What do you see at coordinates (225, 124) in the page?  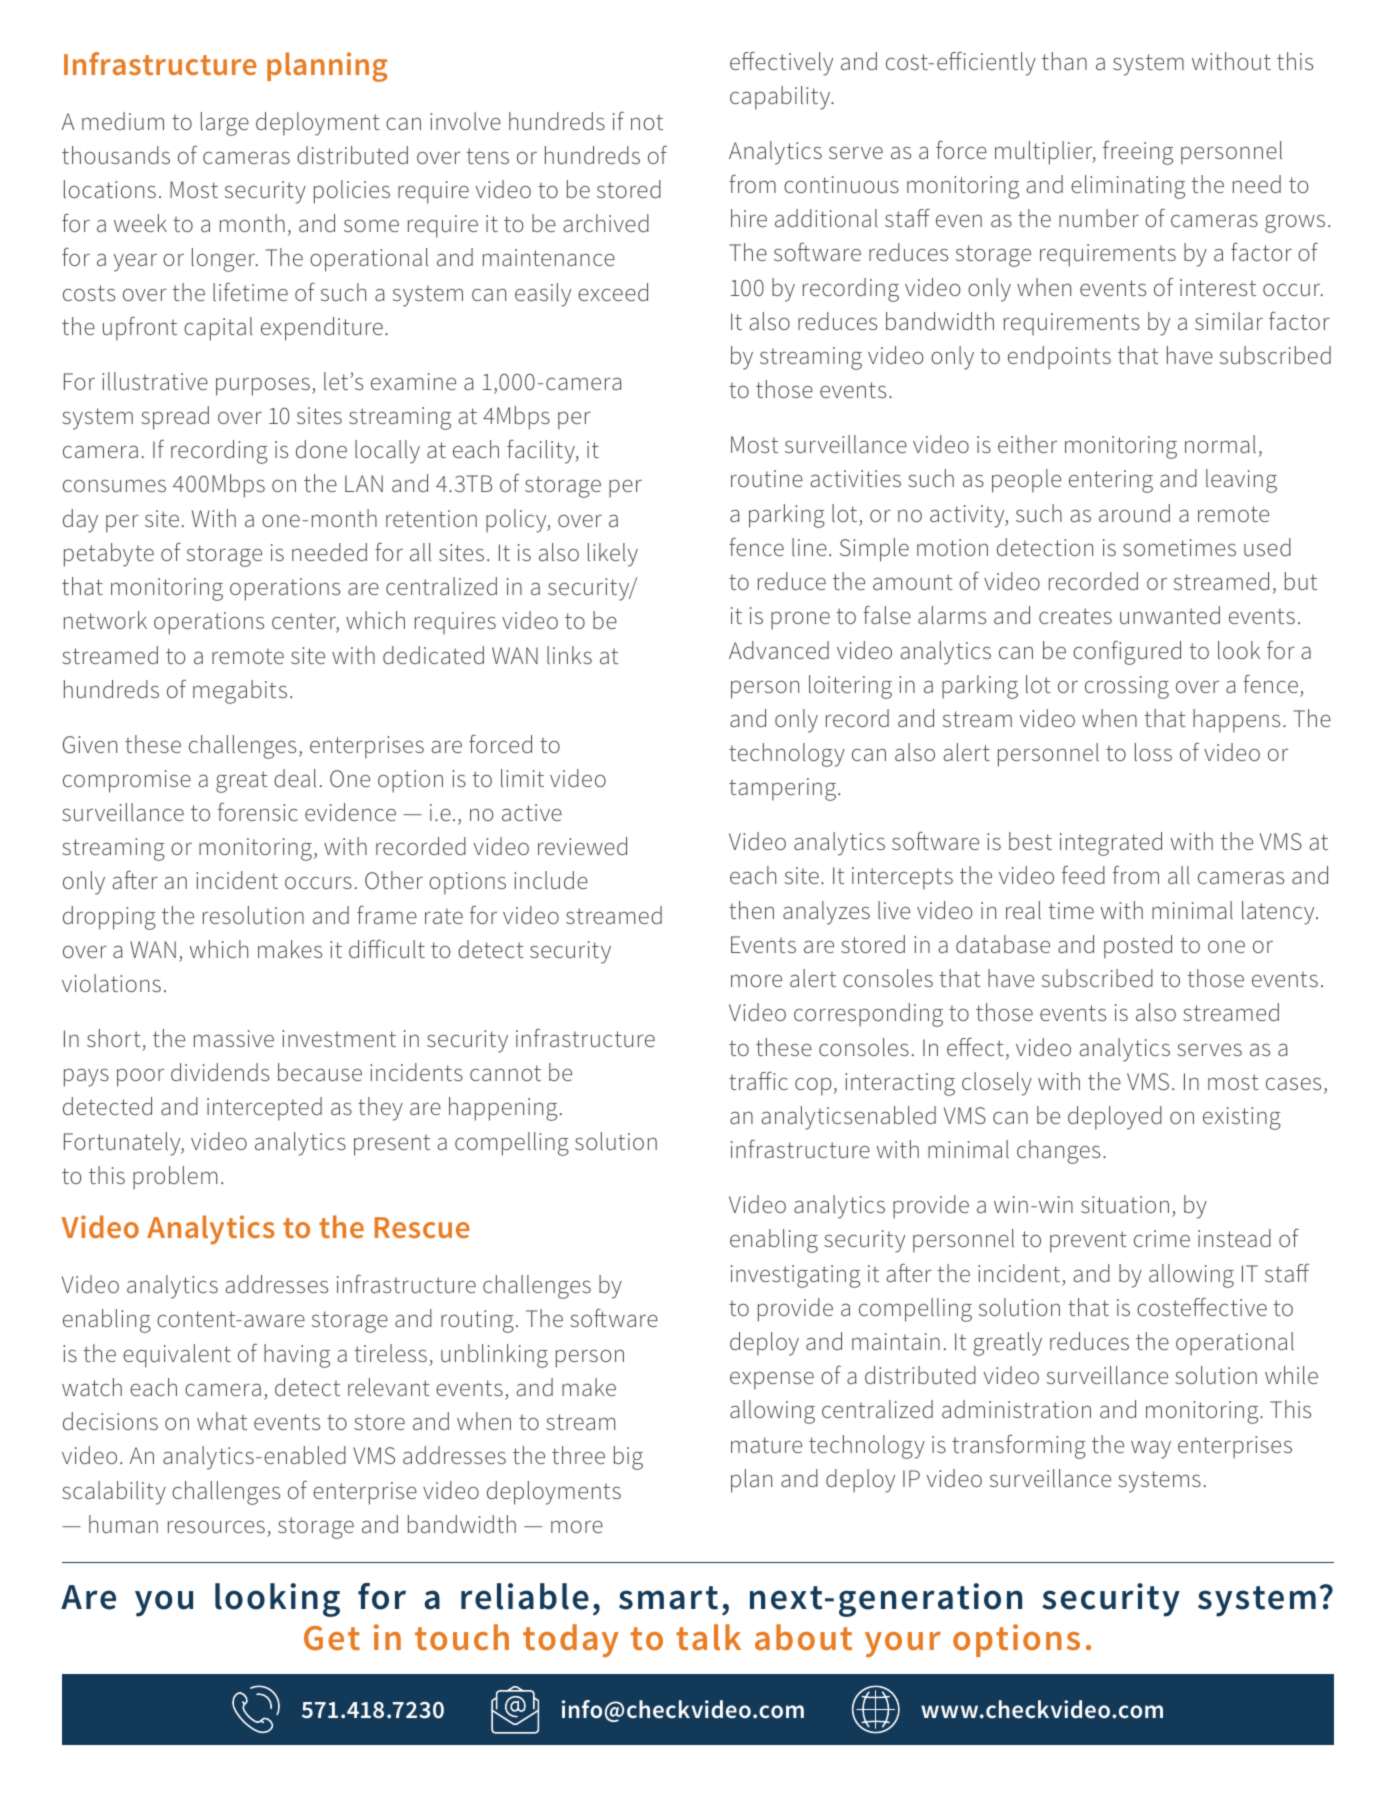 I see `large` at bounding box center [225, 124].
